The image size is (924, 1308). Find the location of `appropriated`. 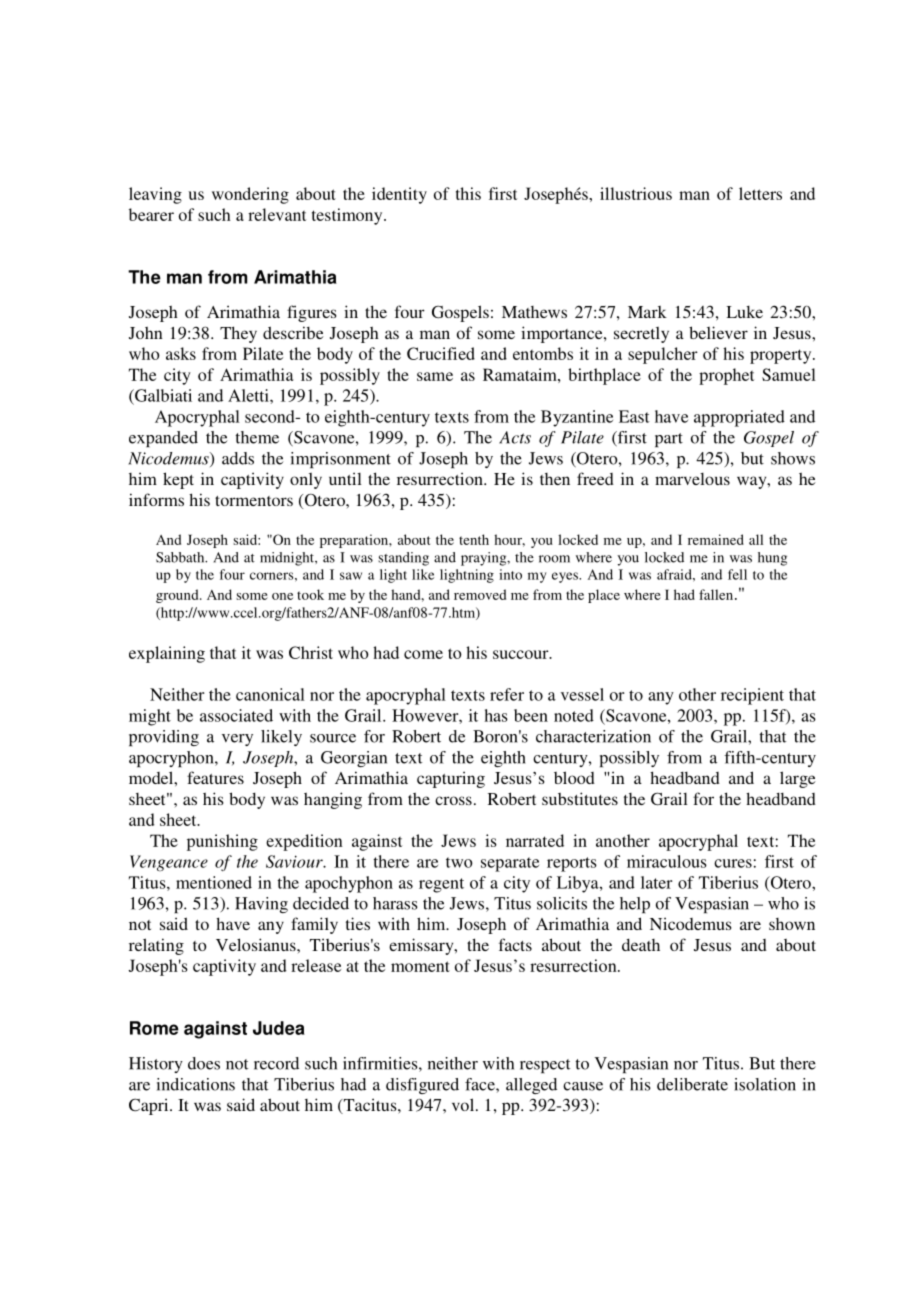

appropriated is located at coordinates (739, 418).
